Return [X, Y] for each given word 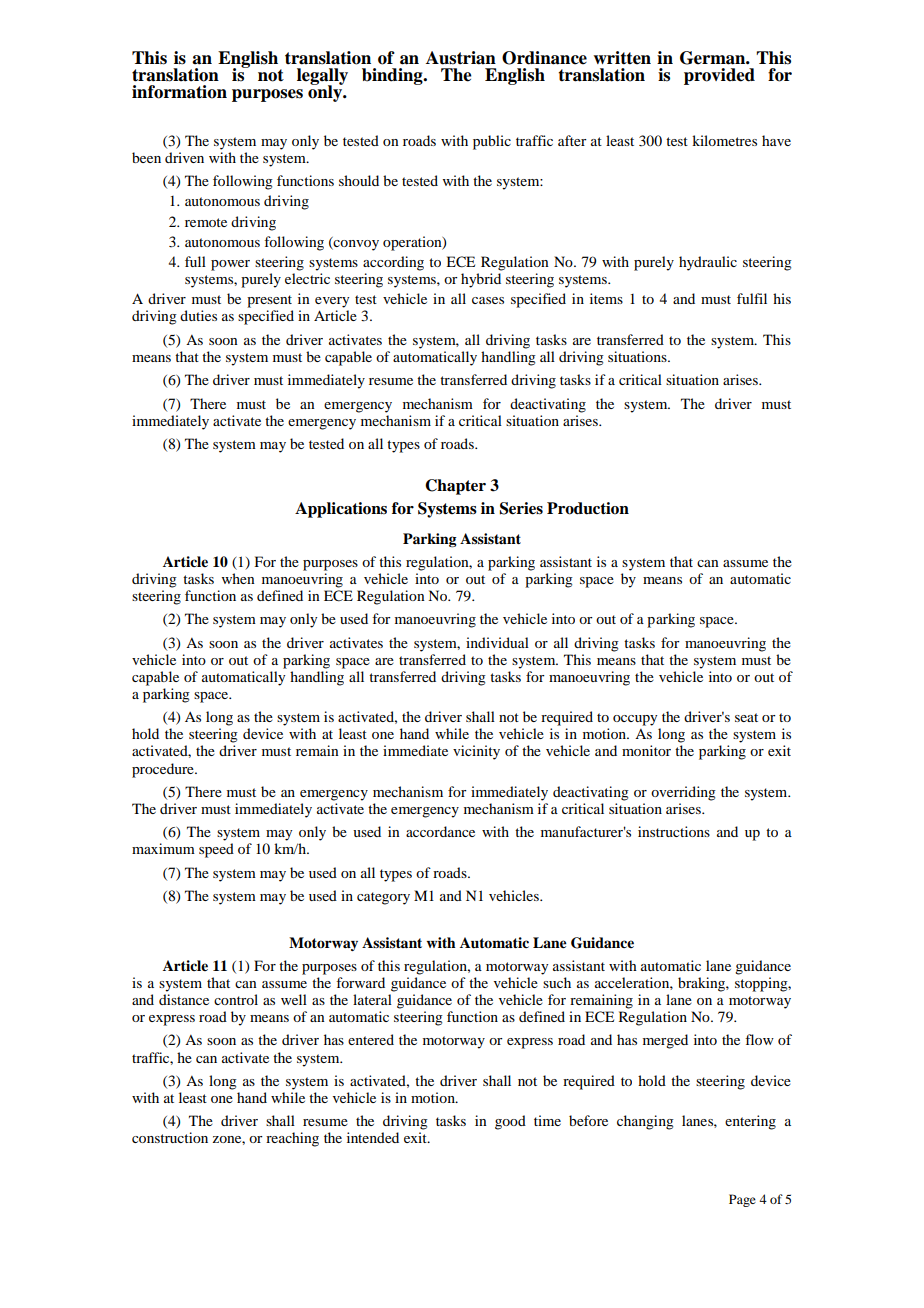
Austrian [461, 58]
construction [170, 1137]
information [179, 92]
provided [719, 76]
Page [742, 1200]
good [510, 1122]
